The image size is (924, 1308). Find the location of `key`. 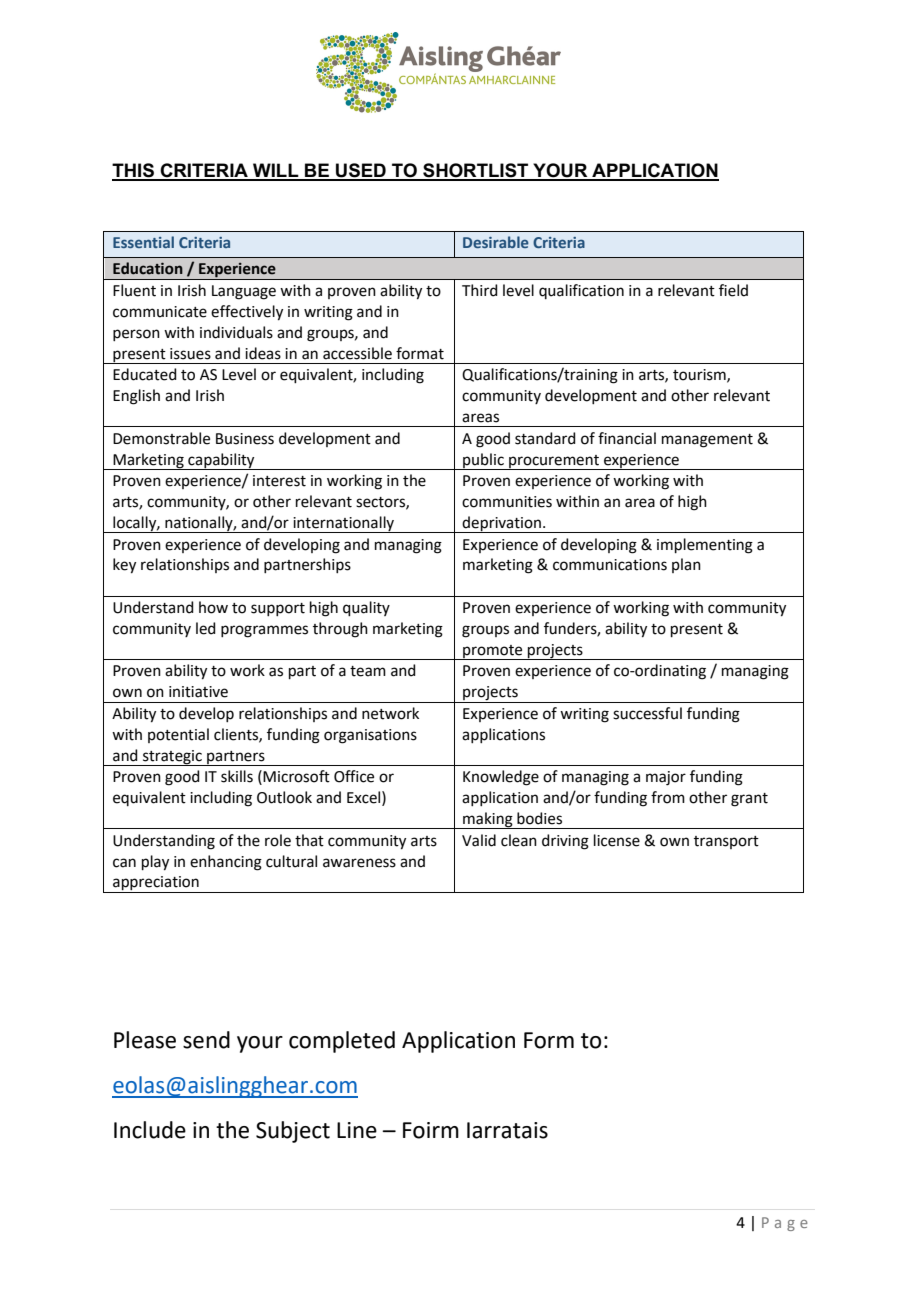

key is located at coordinates (124, 566).
